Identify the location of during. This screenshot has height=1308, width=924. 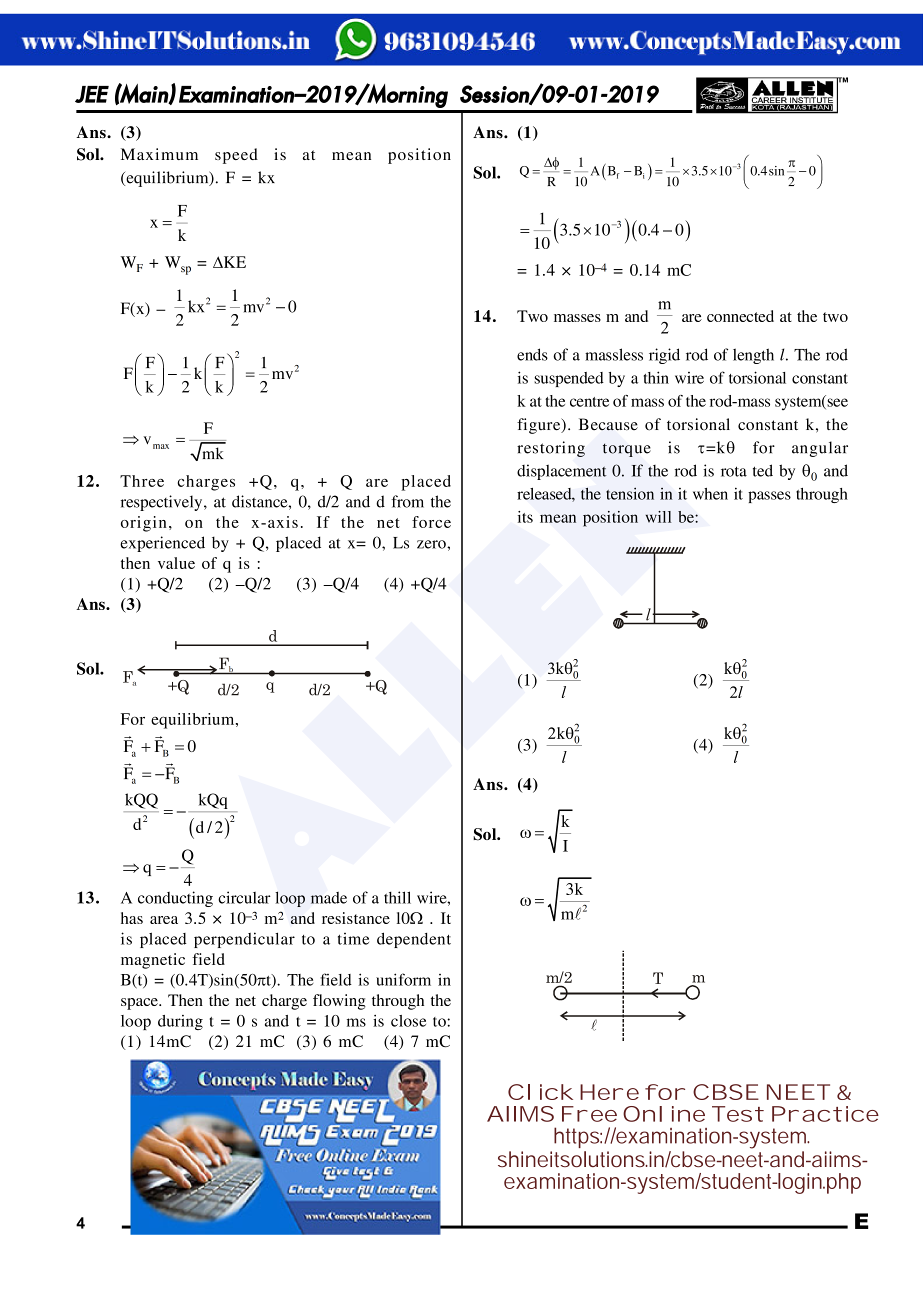
(180, 1022).
